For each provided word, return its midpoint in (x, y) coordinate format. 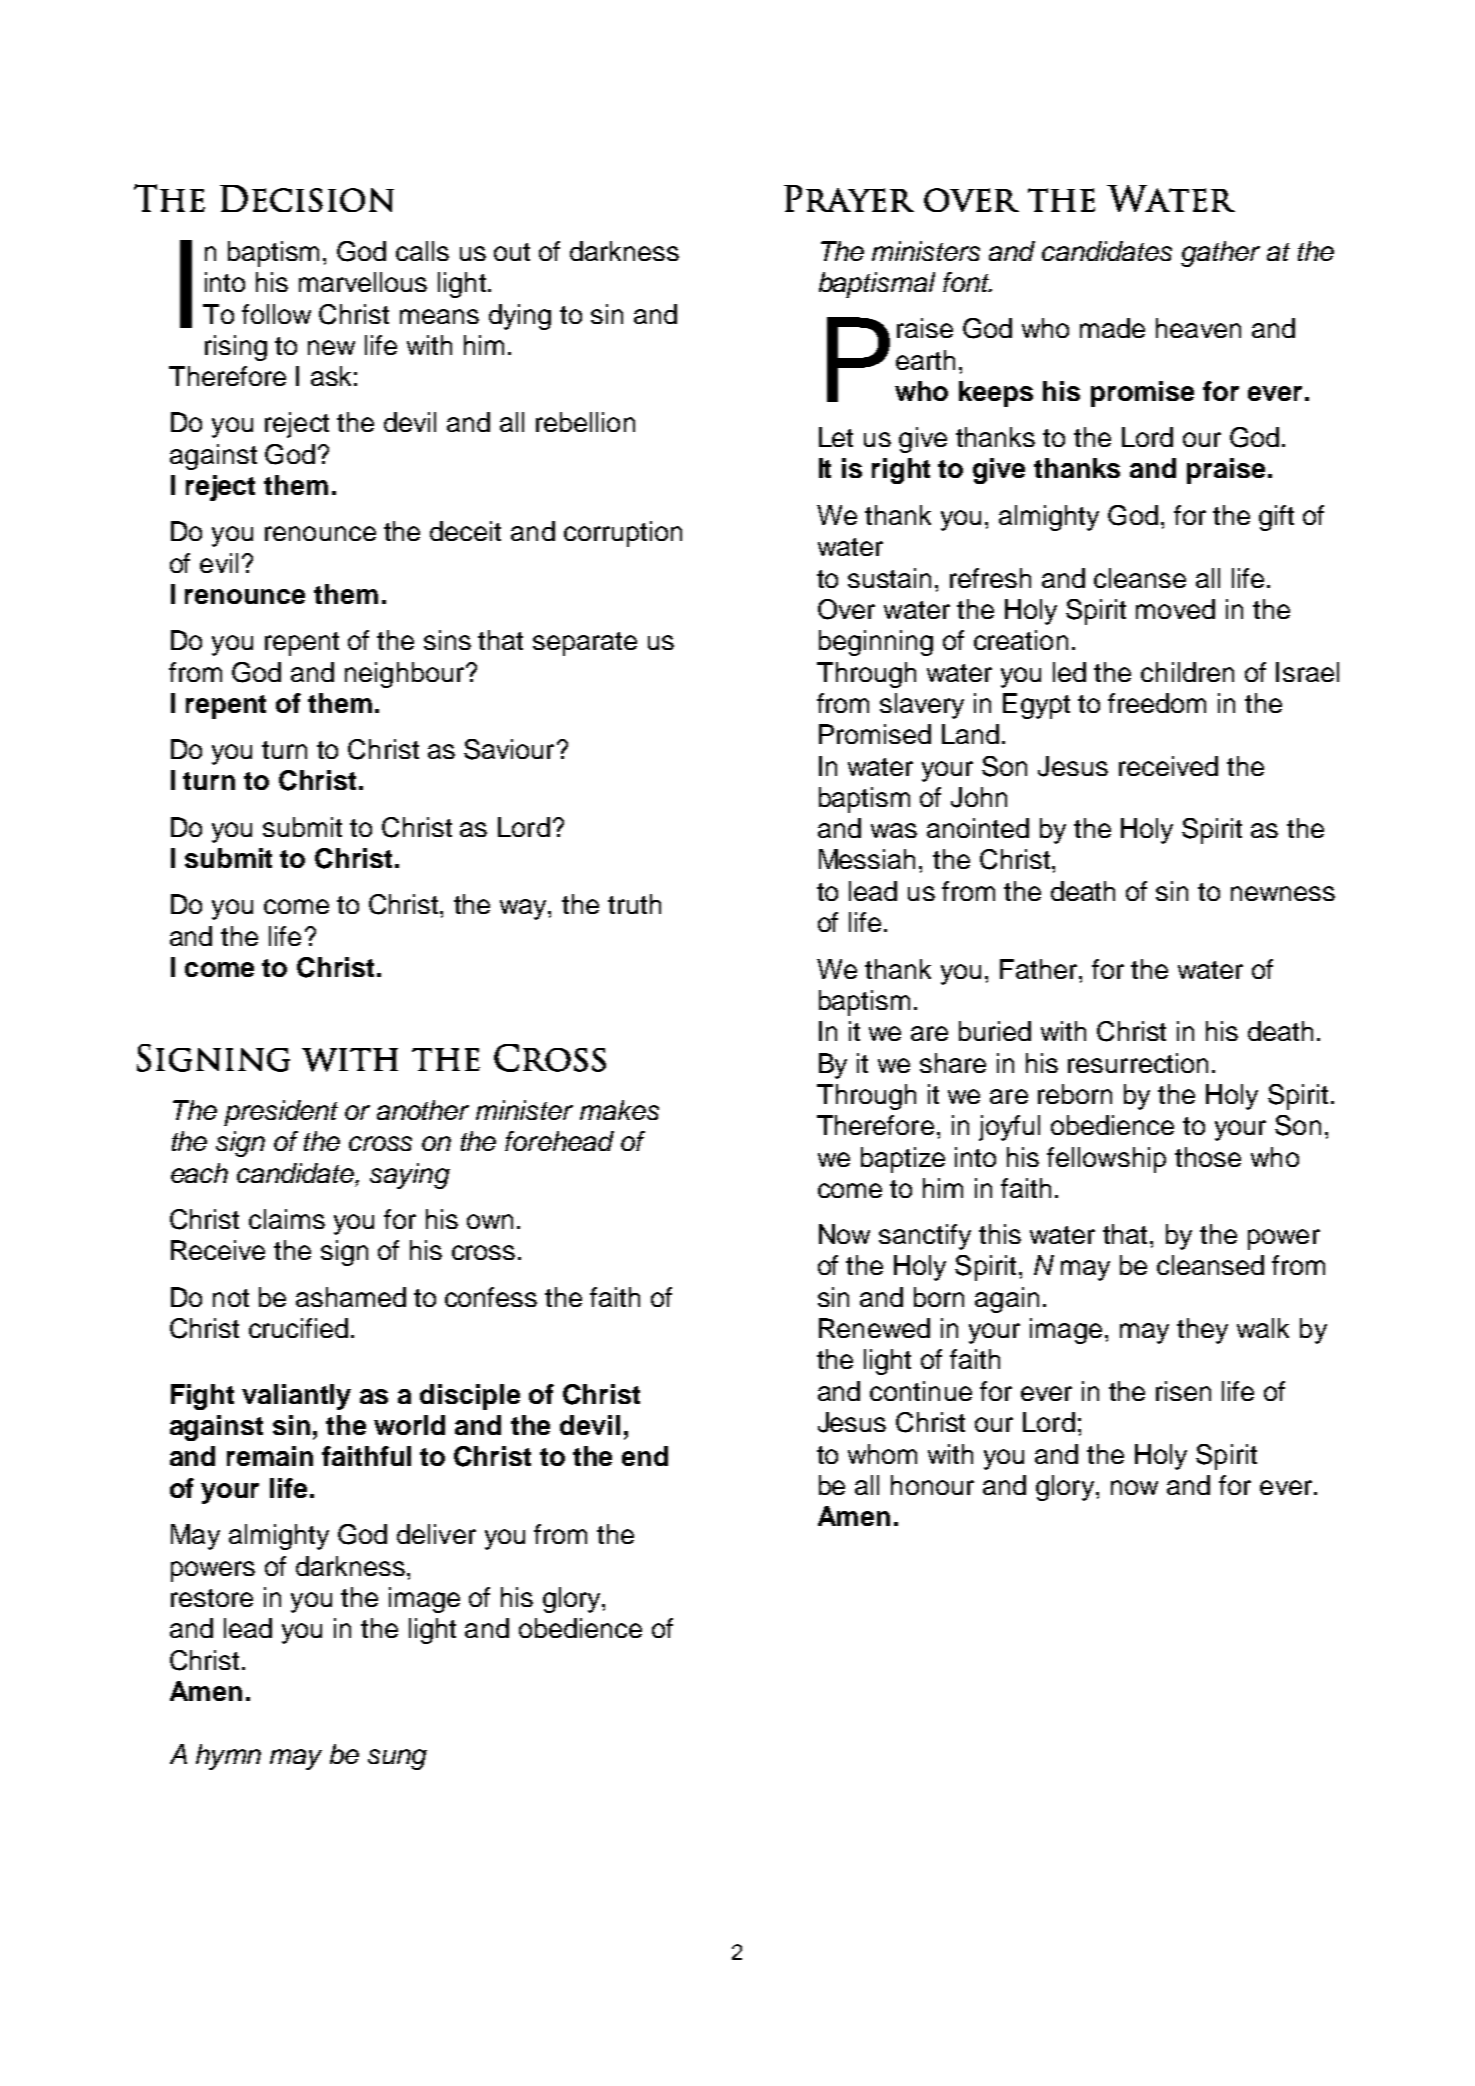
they (1202, 1331)
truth (634, 904)
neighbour (406, 675)
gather (1220, 254)
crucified (298, 1328)
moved (1175, 609)
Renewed (874, 1328)
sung (397, 1759)
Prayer (849, 198)
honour (932, 1485)
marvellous (363, 282)
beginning (876, 643)
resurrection (1138, 1063)
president (281, 1113)
